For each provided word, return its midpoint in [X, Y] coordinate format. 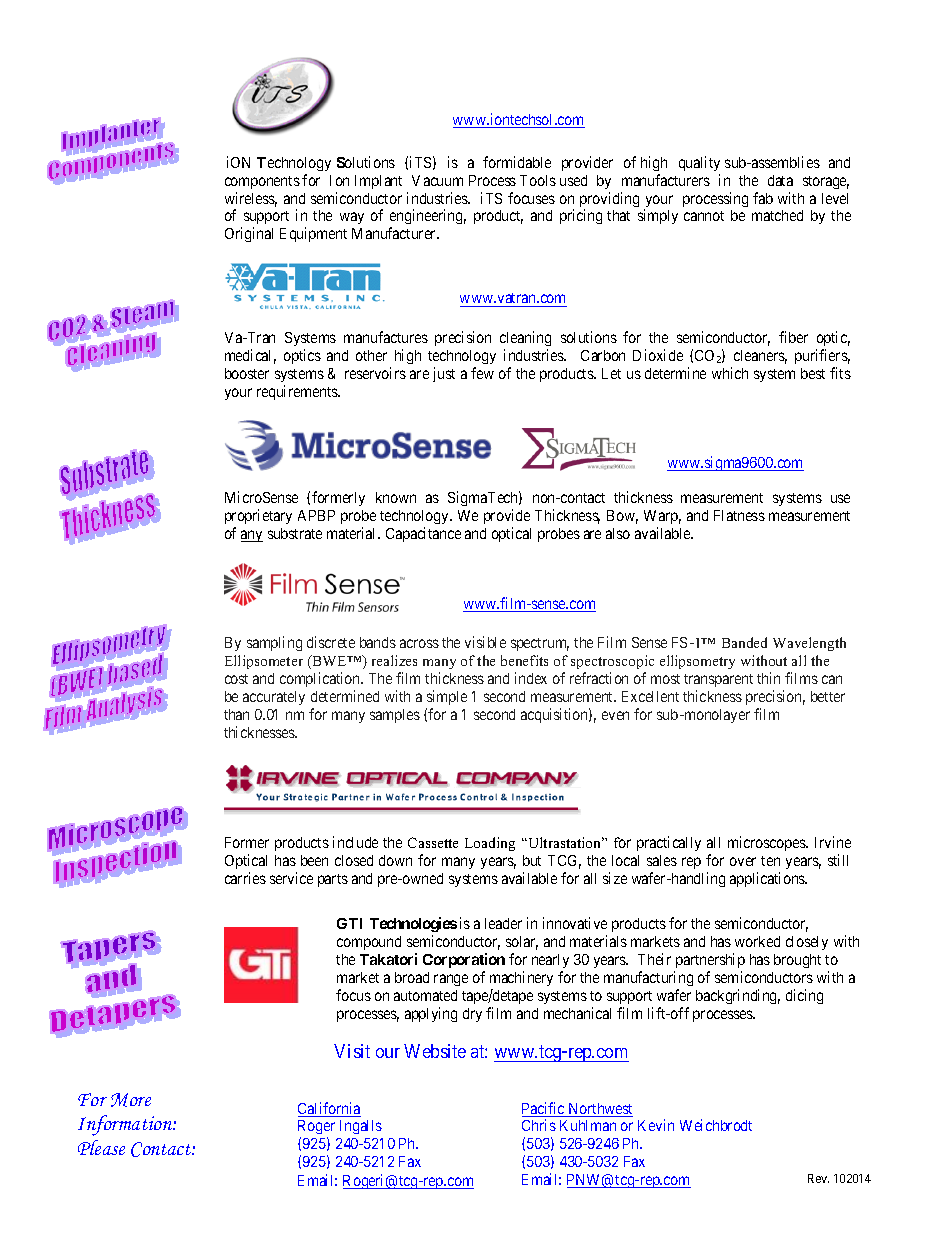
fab [763, 198]
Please [101, 1147]
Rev [818, 1178]
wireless [251, 199]
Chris [539, 1125]
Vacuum [437, 180]
